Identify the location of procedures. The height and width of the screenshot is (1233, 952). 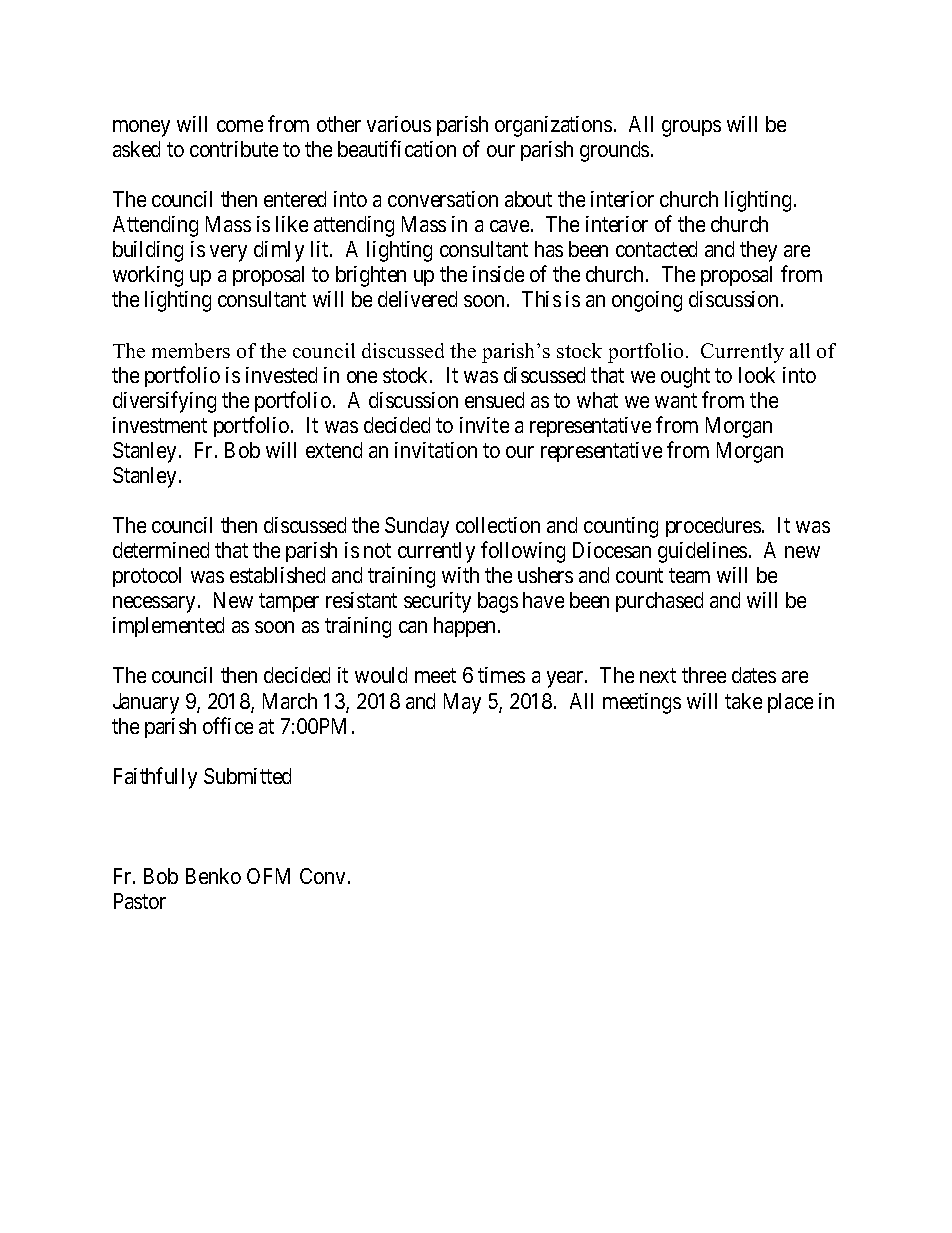
(713, 527).
